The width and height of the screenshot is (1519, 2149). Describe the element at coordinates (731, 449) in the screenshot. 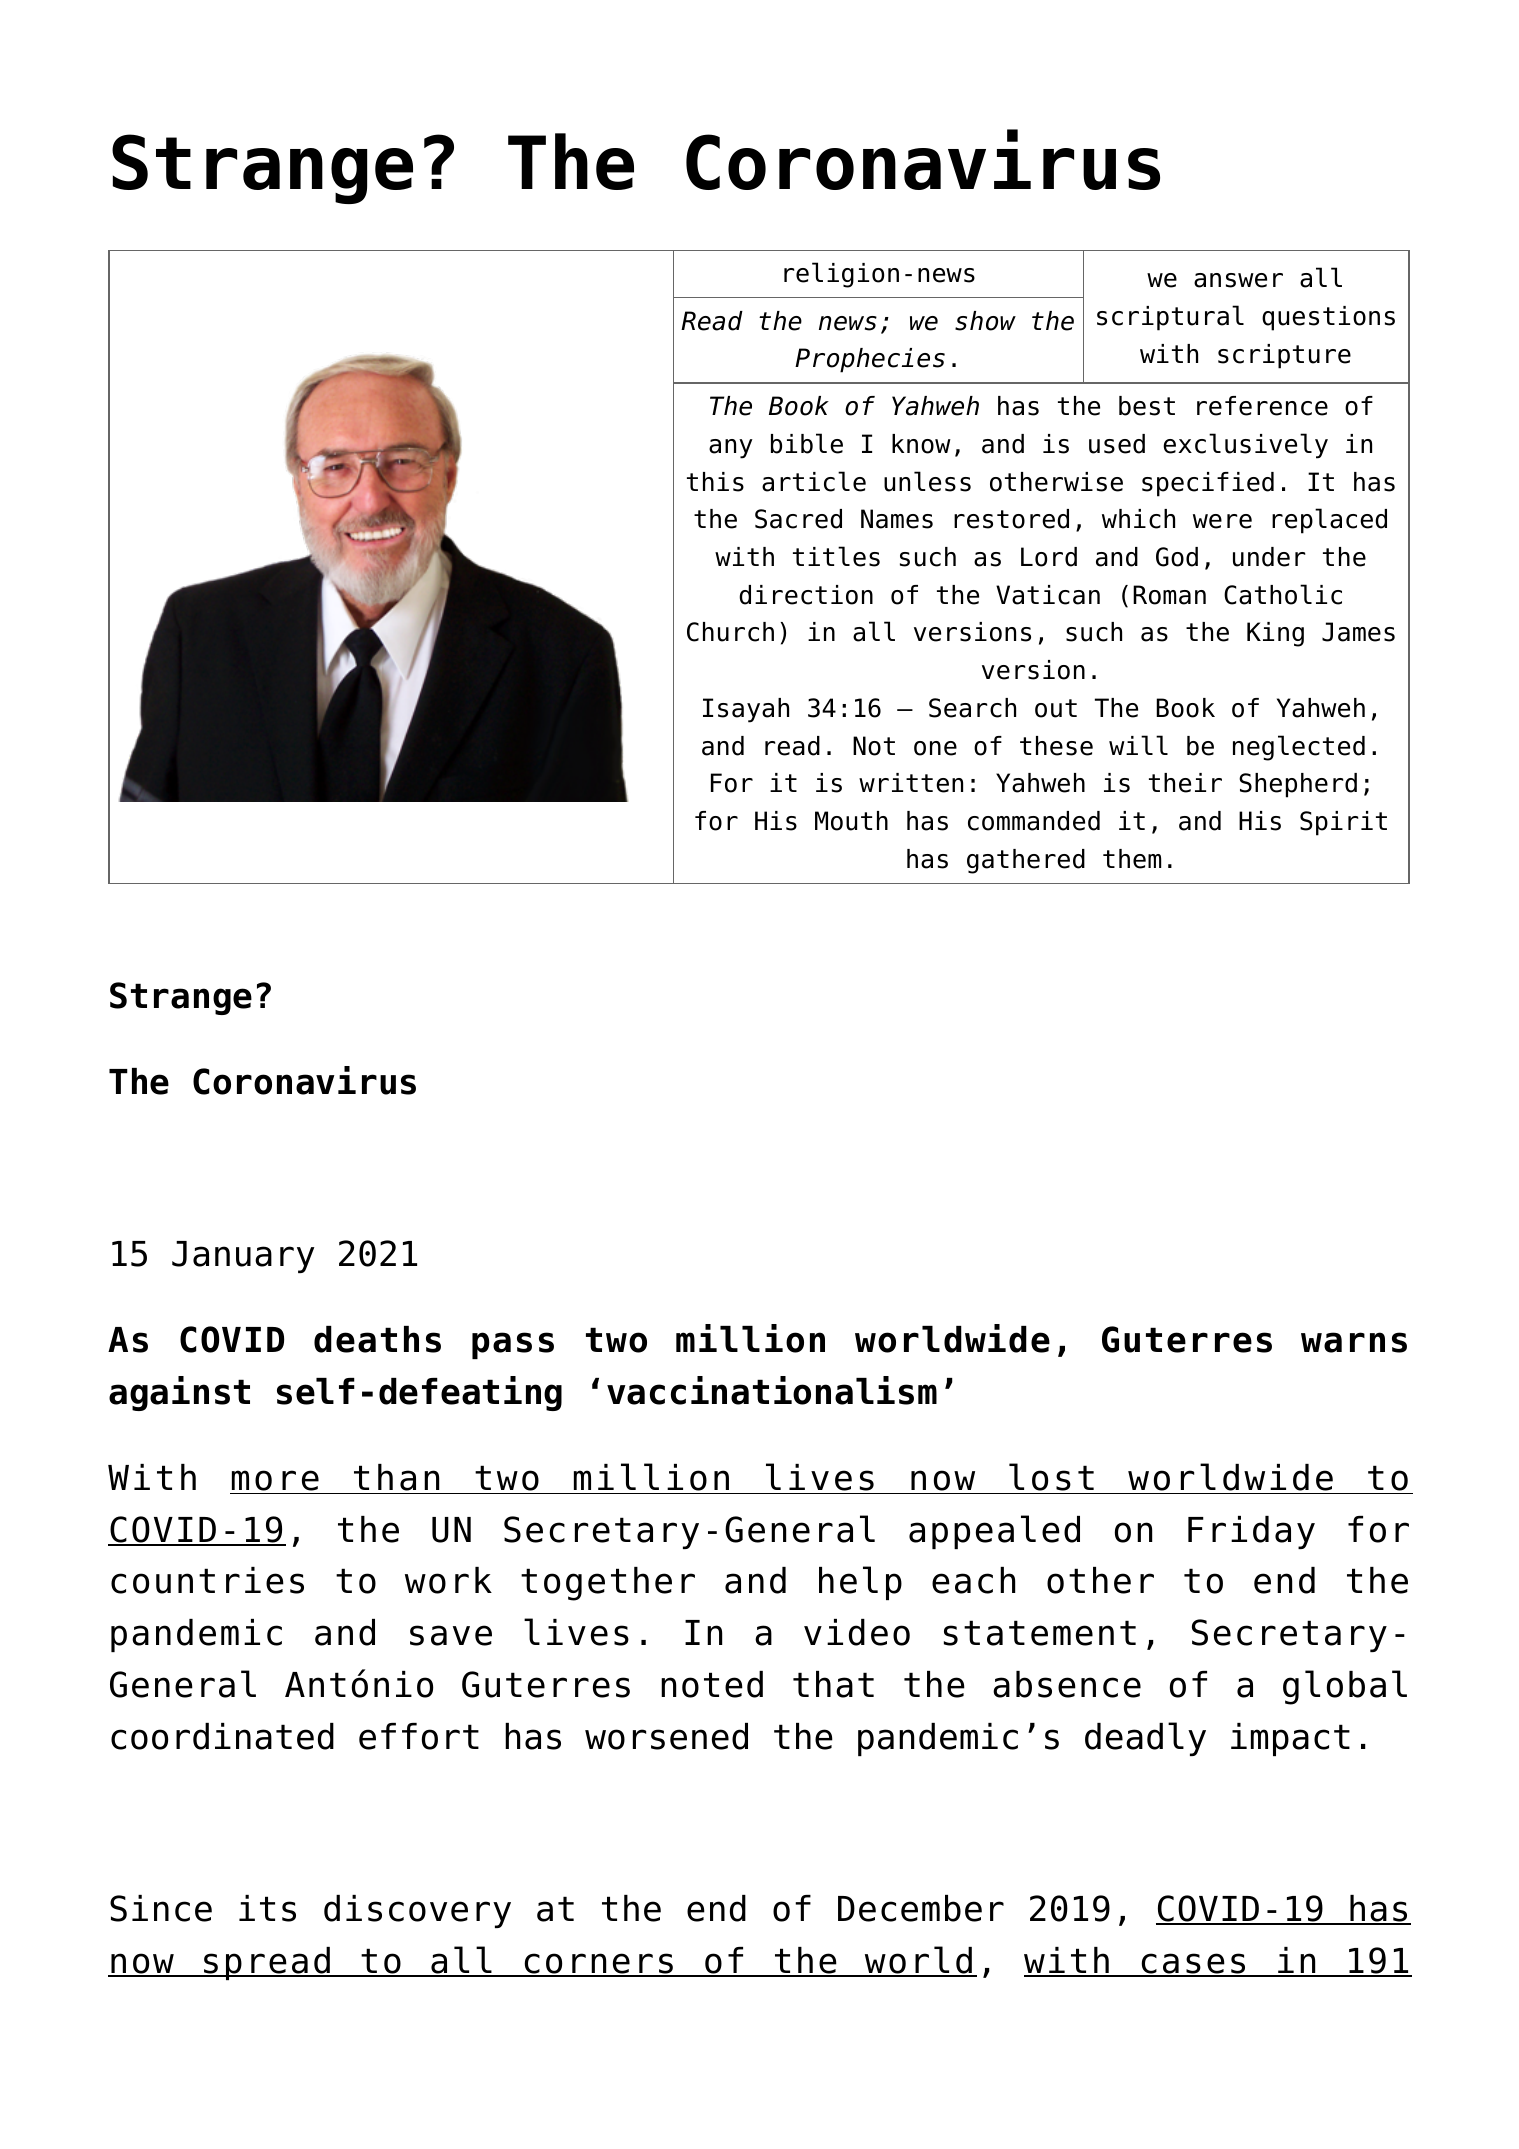

I see `any` at that location.
